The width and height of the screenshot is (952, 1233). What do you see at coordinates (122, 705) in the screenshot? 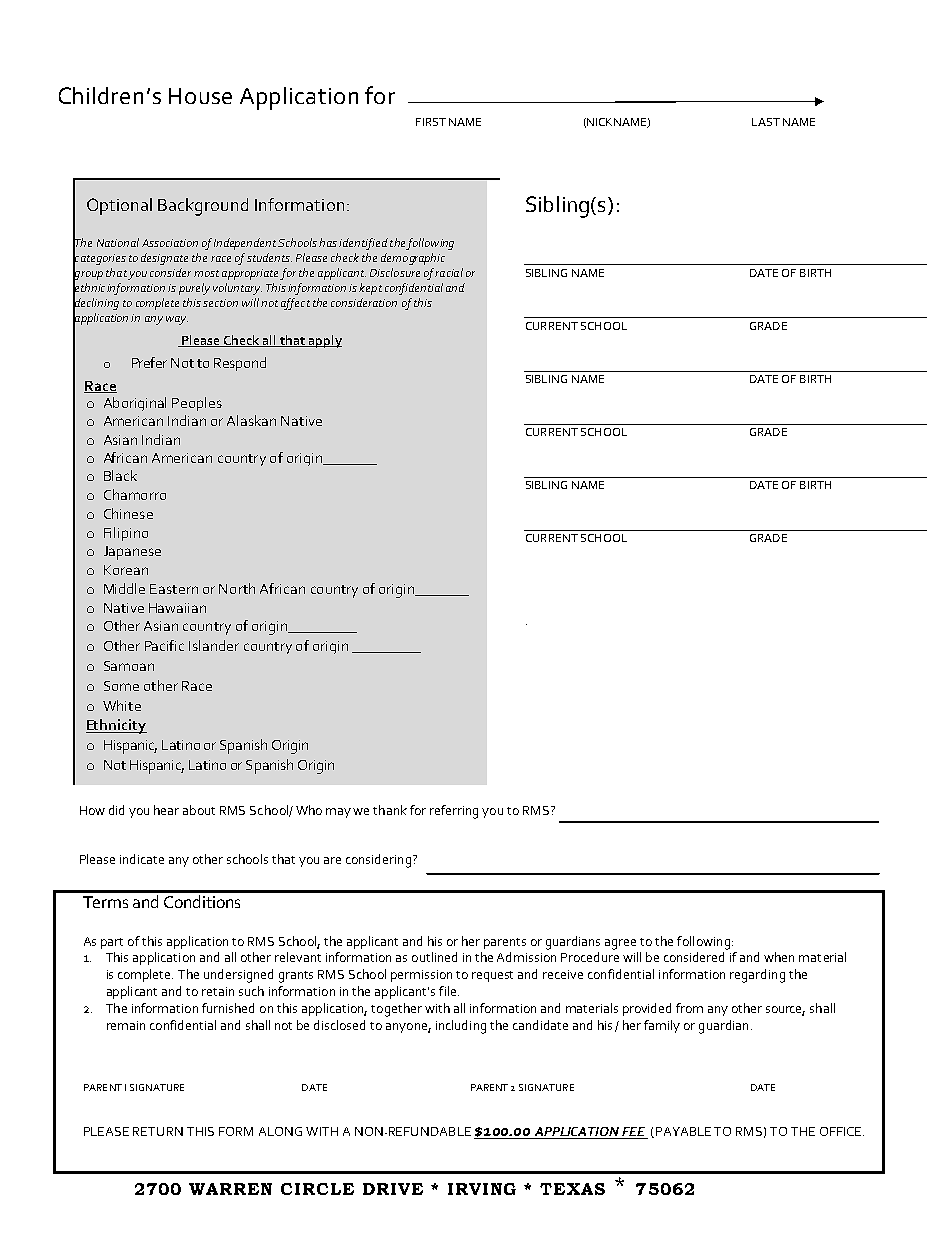
I see `White` at bounding box center [122, 705].
